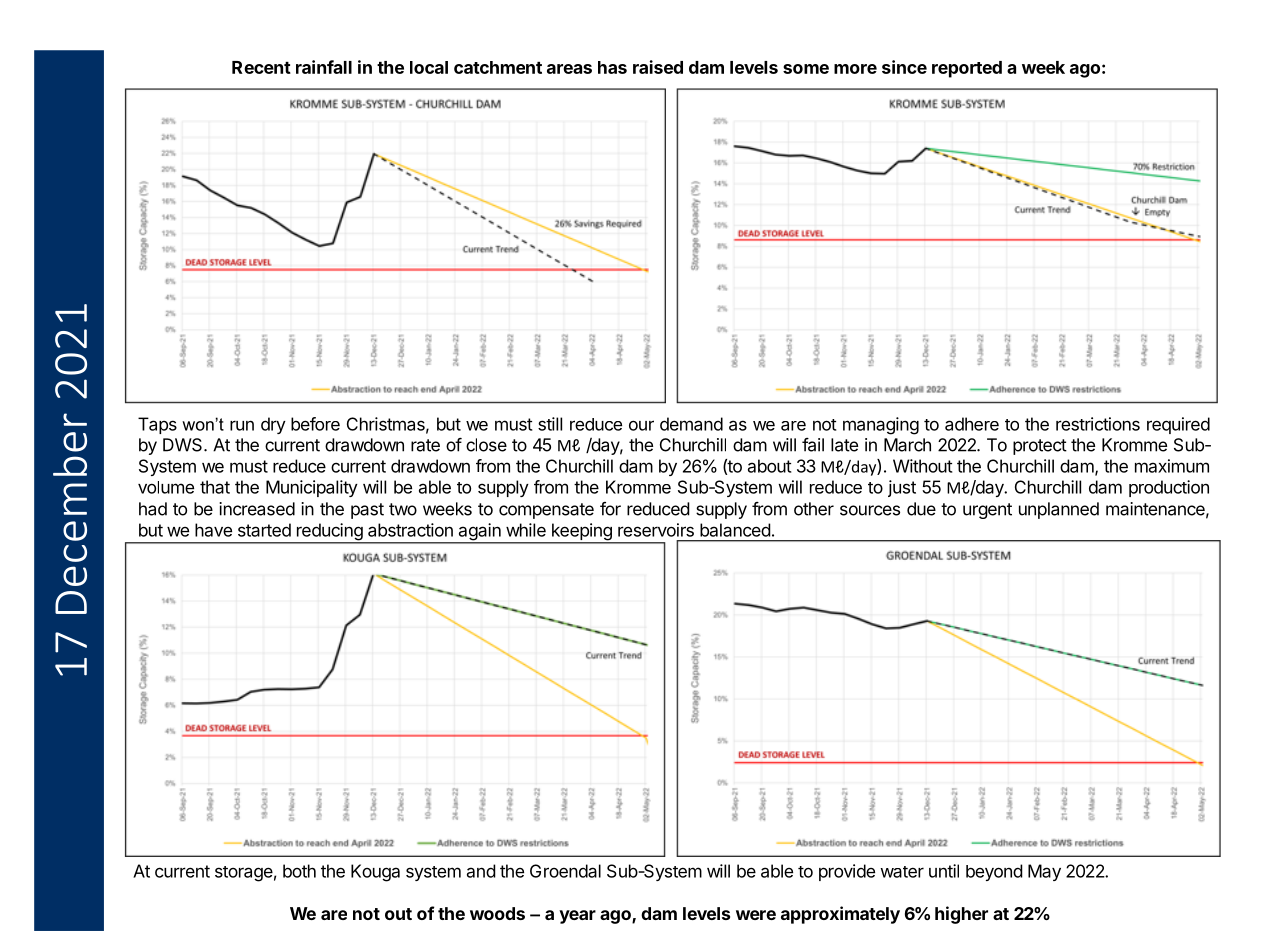 This page has height=952, width=1270. I want to click on reported, so click(967, 69).
